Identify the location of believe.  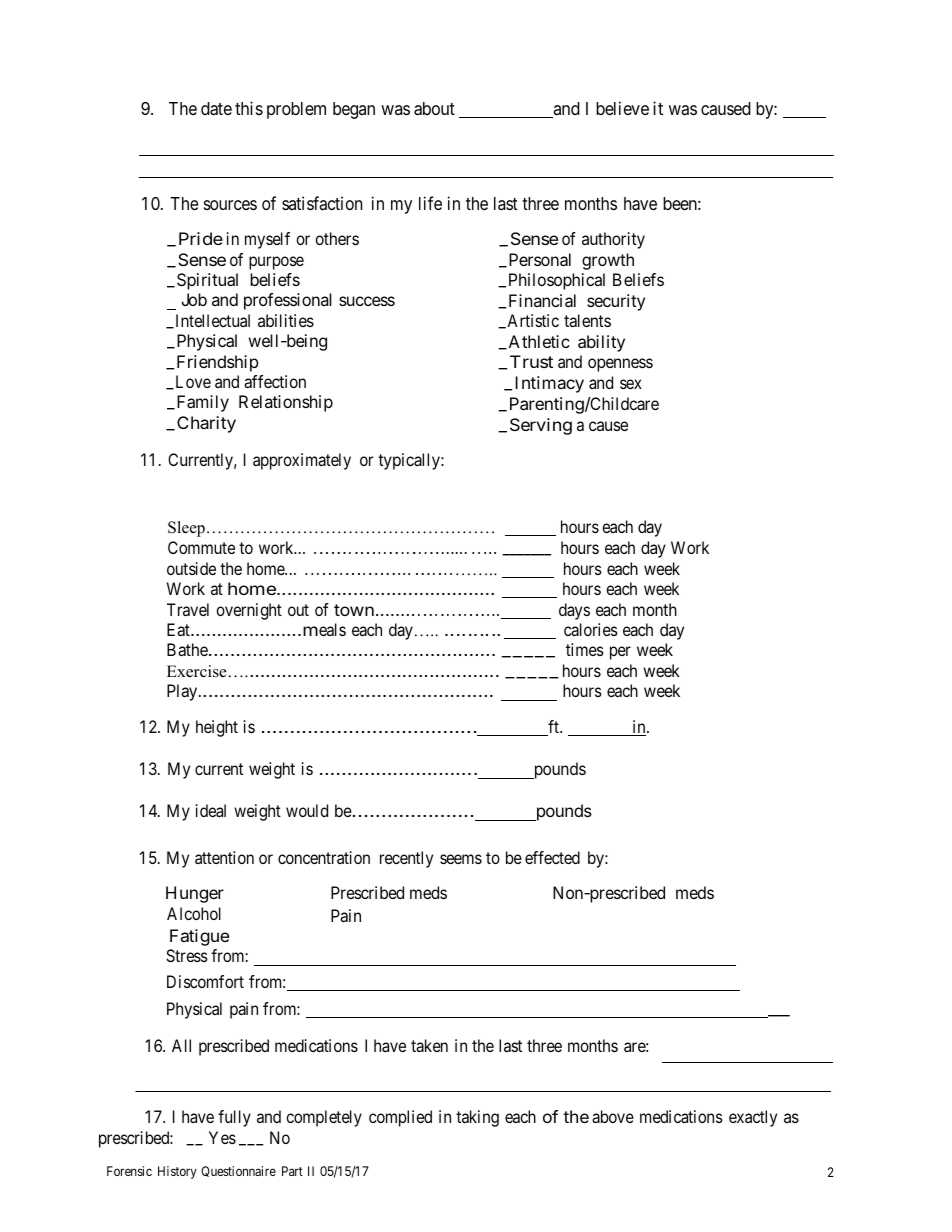
(622, 108).
